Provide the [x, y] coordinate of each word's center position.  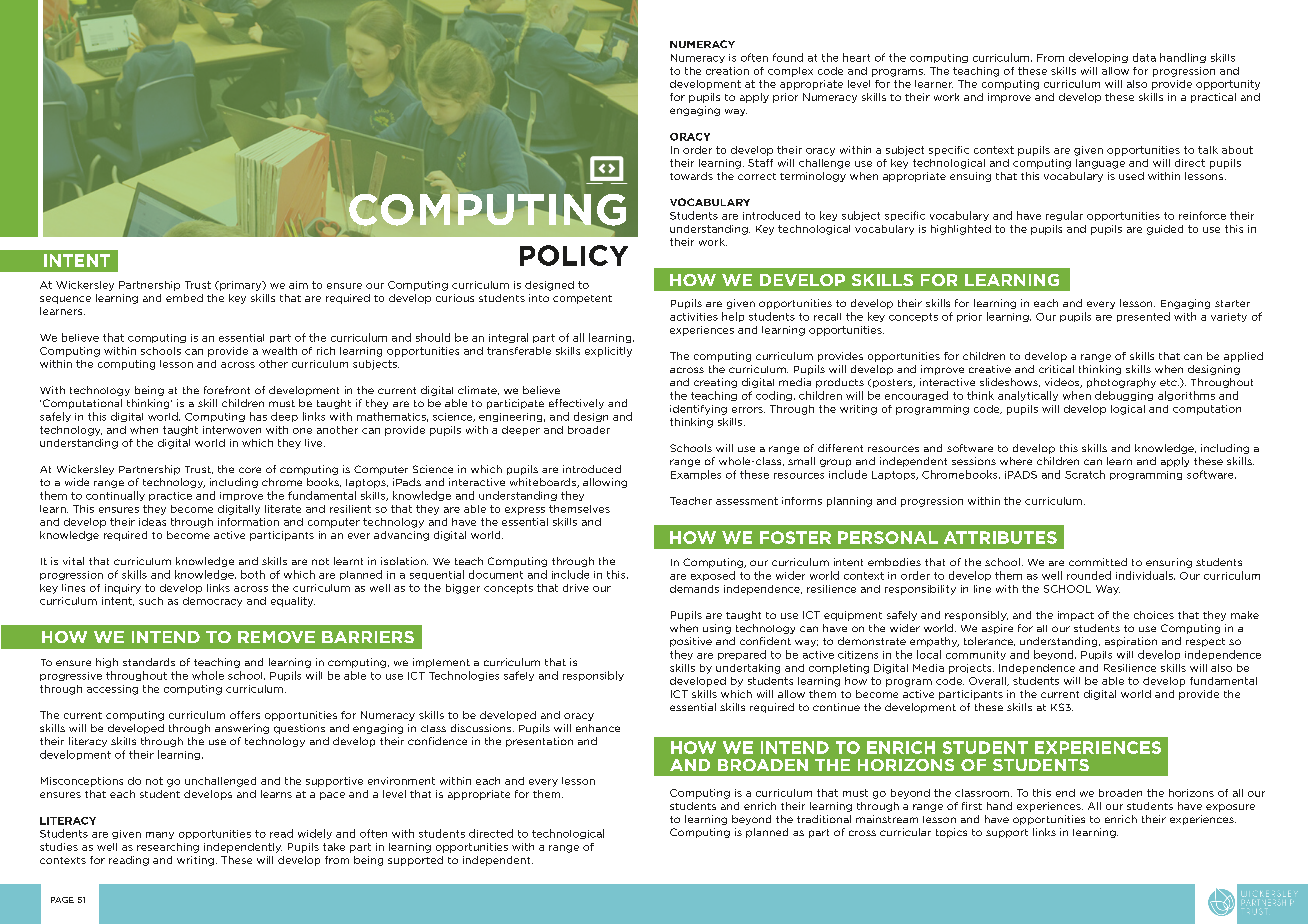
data [1144, 57]
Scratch [1085, 474]
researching [168, 848]
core [250, 470]
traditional [824, 819]
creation [727, 71]
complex [790, 72]
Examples [696, 475]
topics [951, 833]
